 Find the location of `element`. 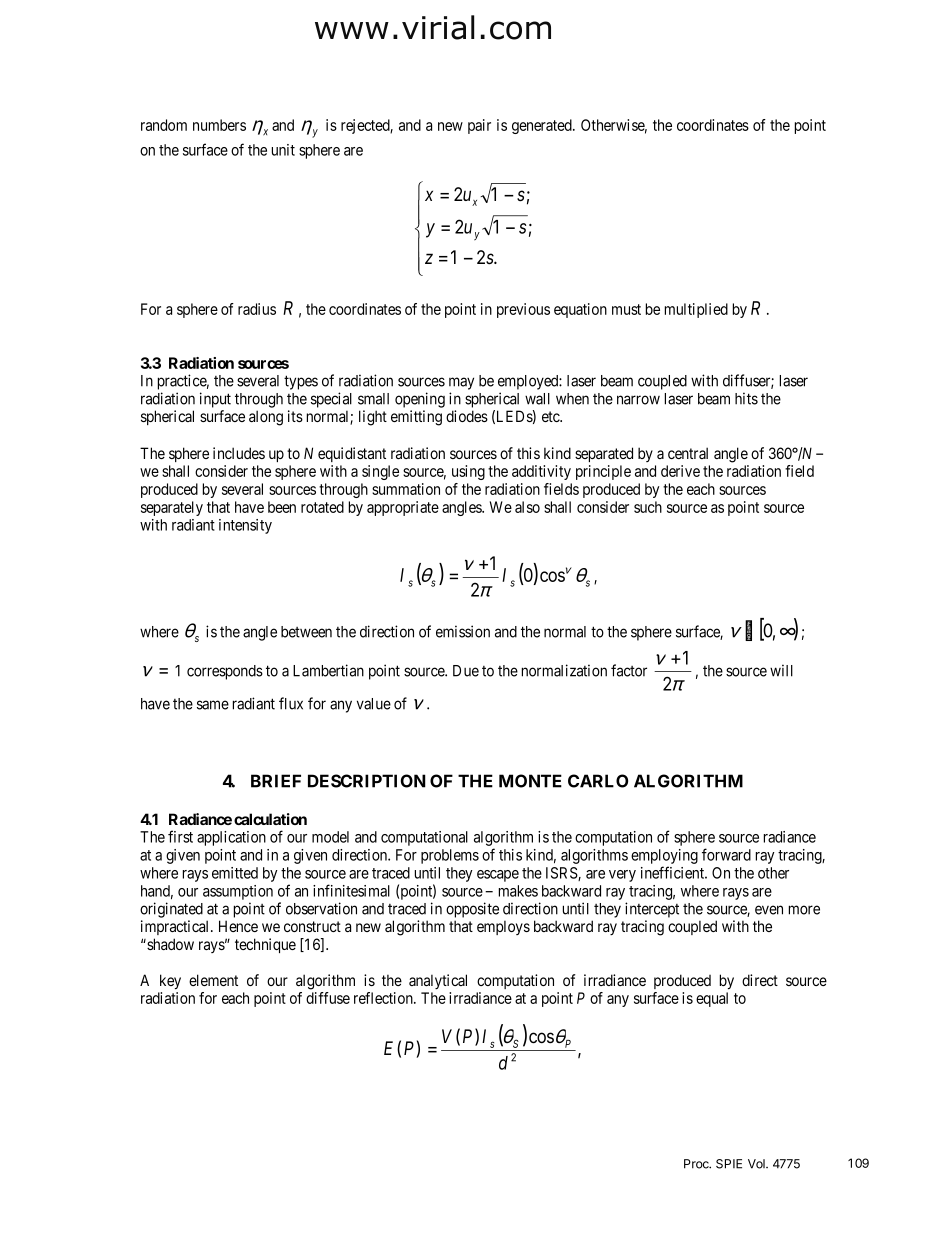

element is located at coordinates (213, 980).
